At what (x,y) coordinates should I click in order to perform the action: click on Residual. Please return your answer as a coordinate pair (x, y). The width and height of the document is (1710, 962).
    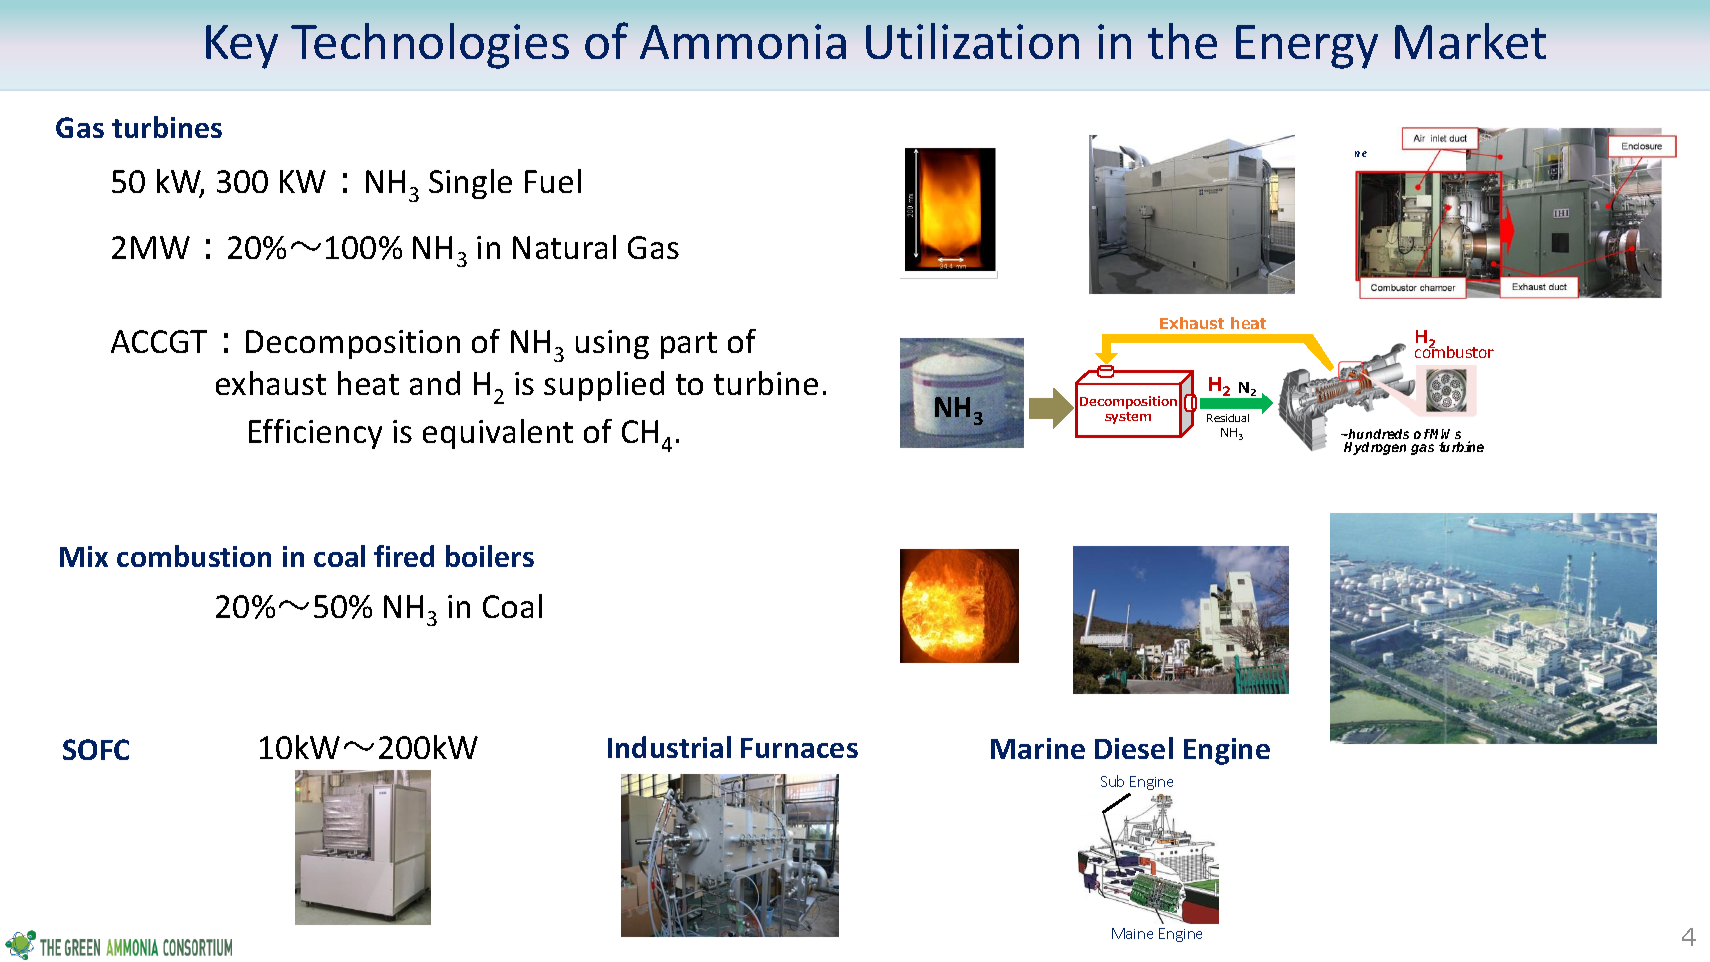
    Looking at the image, I should click on (1228, 418).
